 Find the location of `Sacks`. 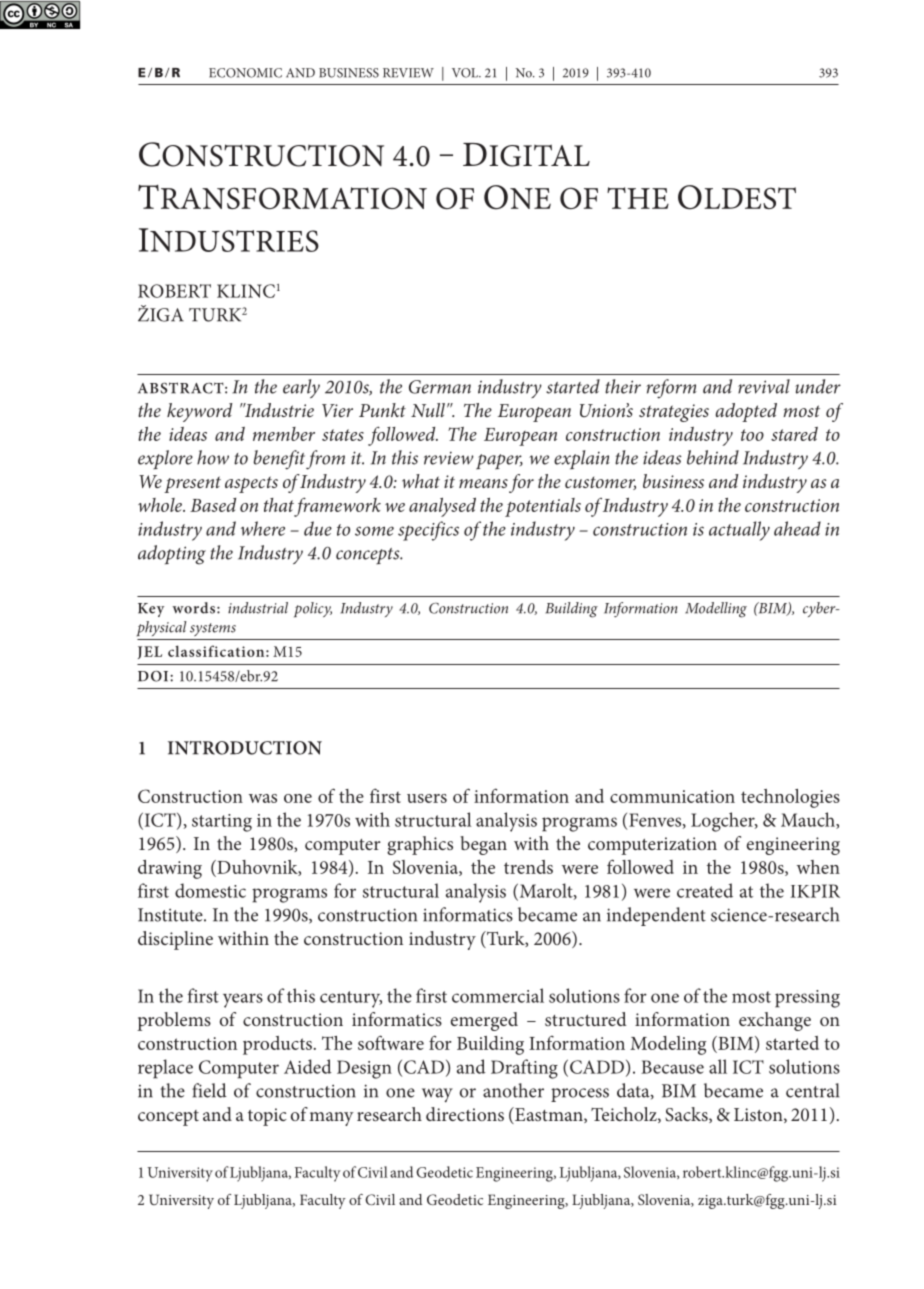

Sacks is located at coordinates (687, 1115).
